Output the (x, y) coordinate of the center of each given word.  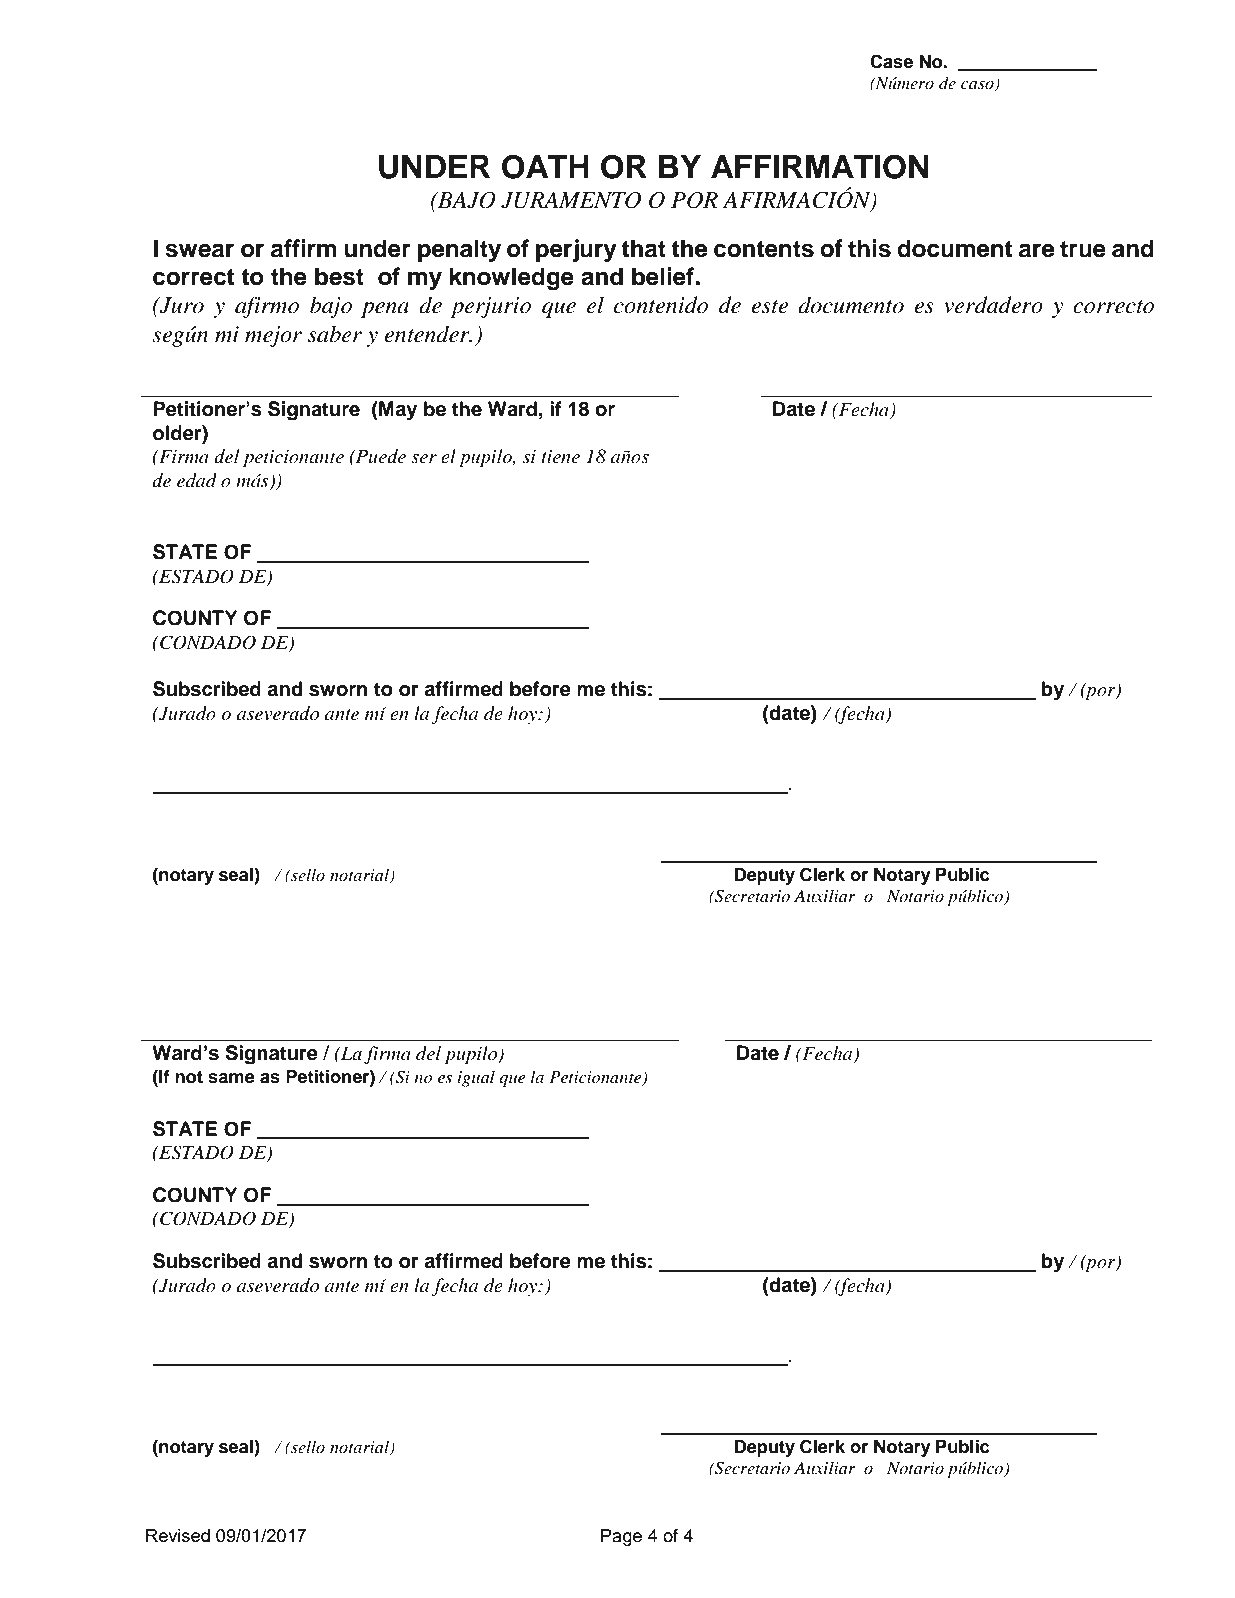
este (769, 307)
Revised (178, 1535)
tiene (560, 457)
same (231, 1078)
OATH (545, 167)
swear (199, 250)
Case (891, 61)
